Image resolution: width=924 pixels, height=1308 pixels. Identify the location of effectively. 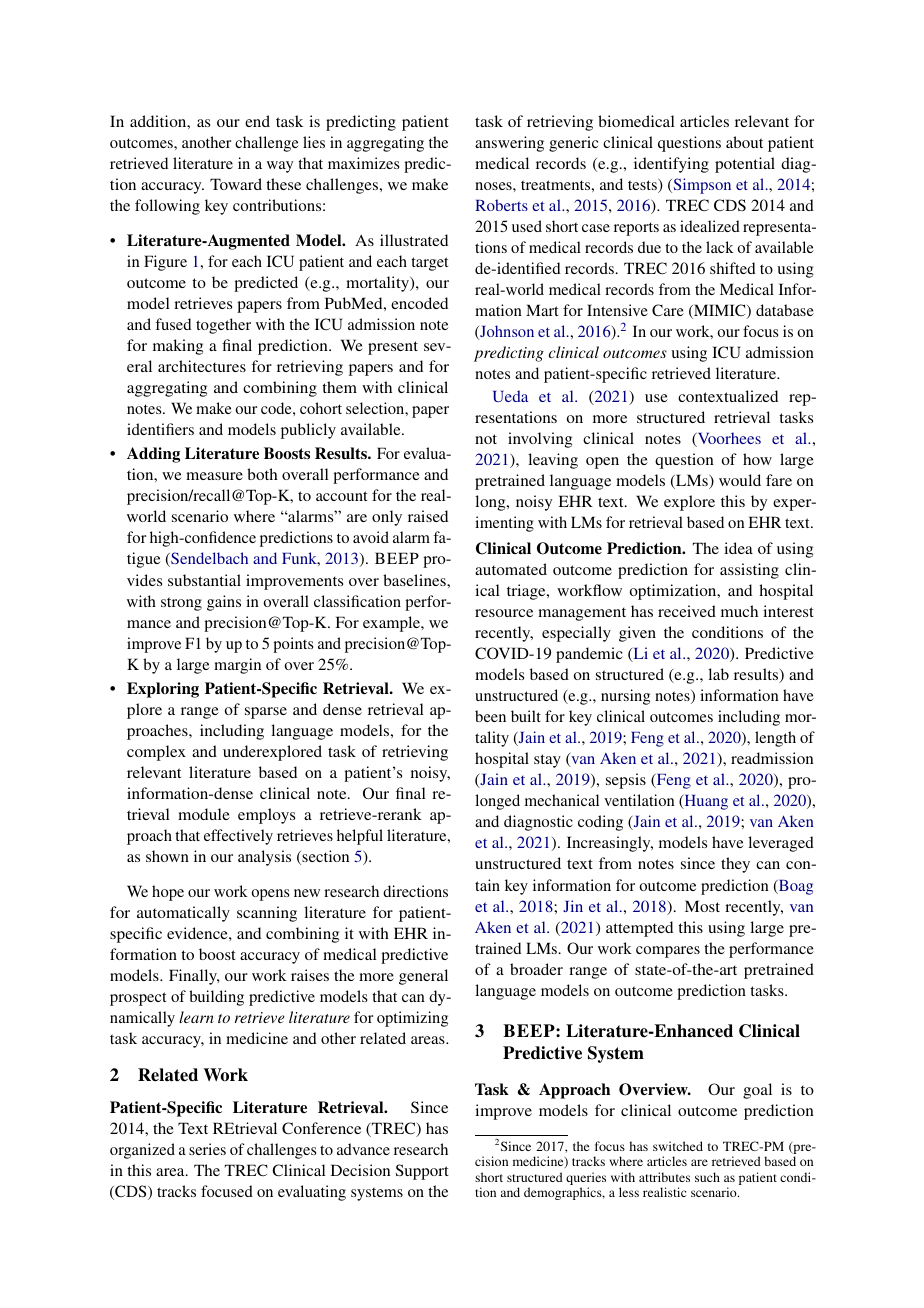
(238, 837).
